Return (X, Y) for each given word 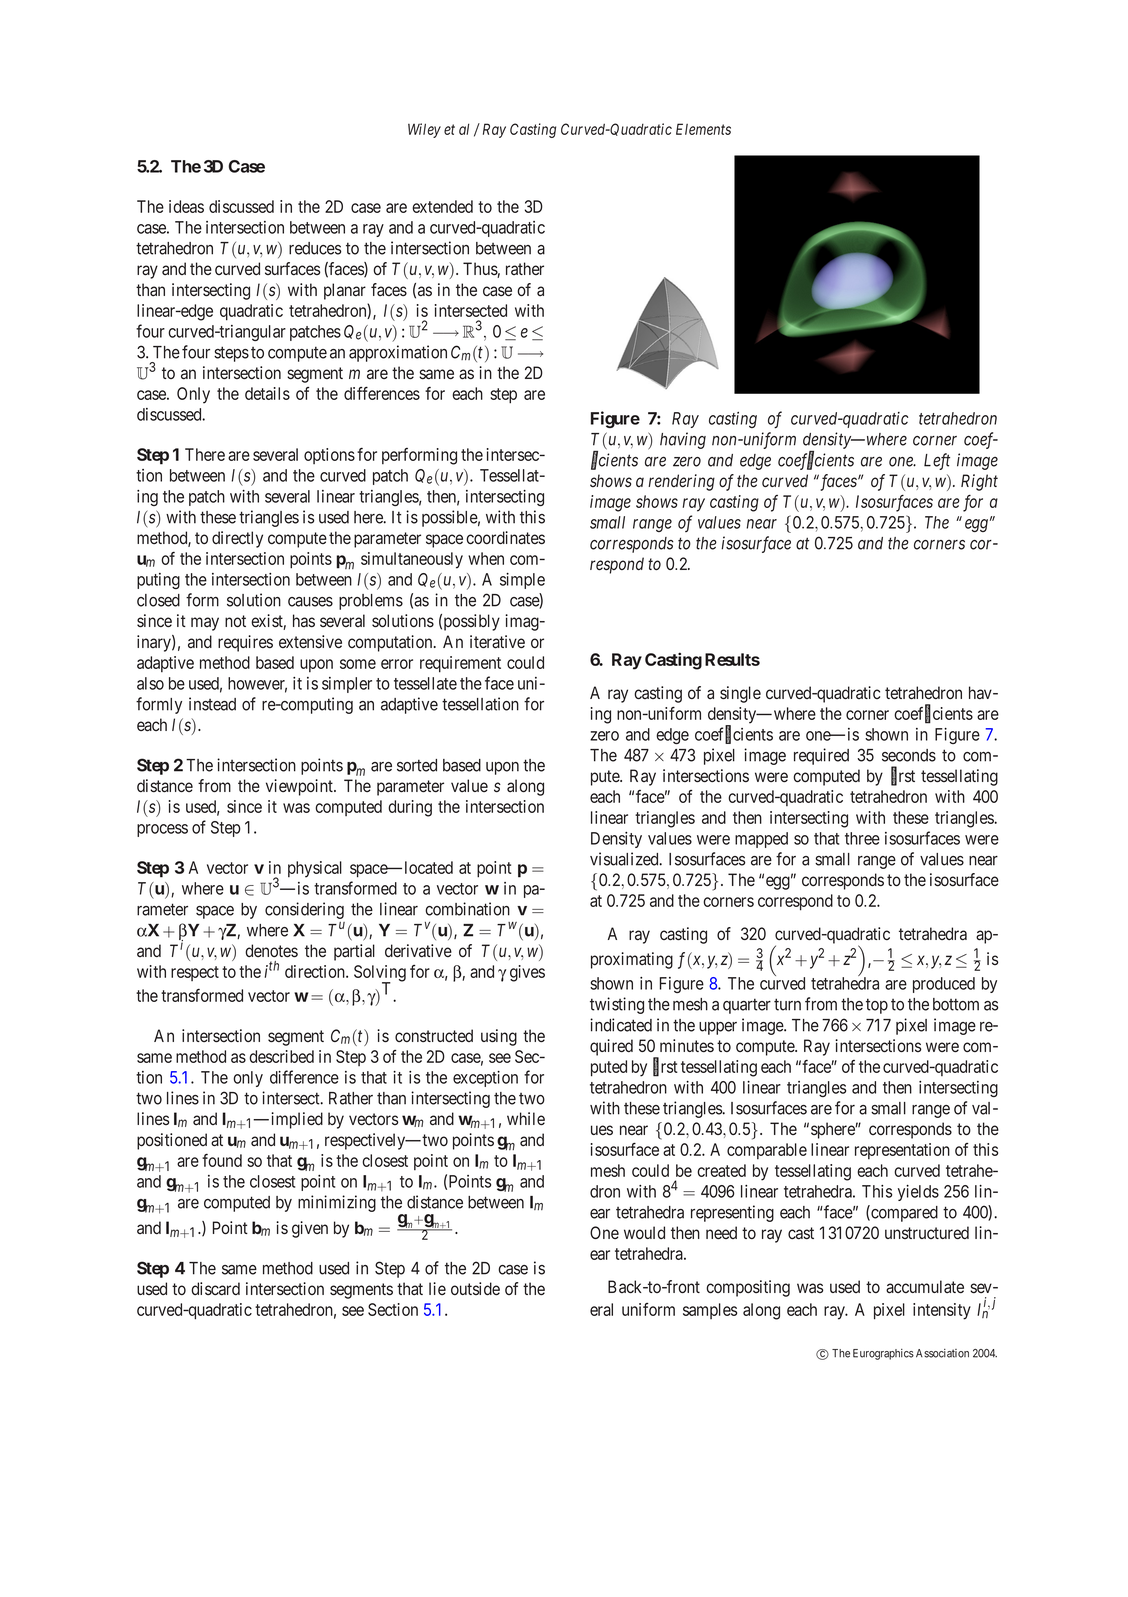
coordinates (505, 538)
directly (237, 539)
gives (527, 973)
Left (937, 461)
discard (215, 1289)
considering (304, 910)
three (862, 838)
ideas (186, 206)
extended (442, 206)
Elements (703, 129)
